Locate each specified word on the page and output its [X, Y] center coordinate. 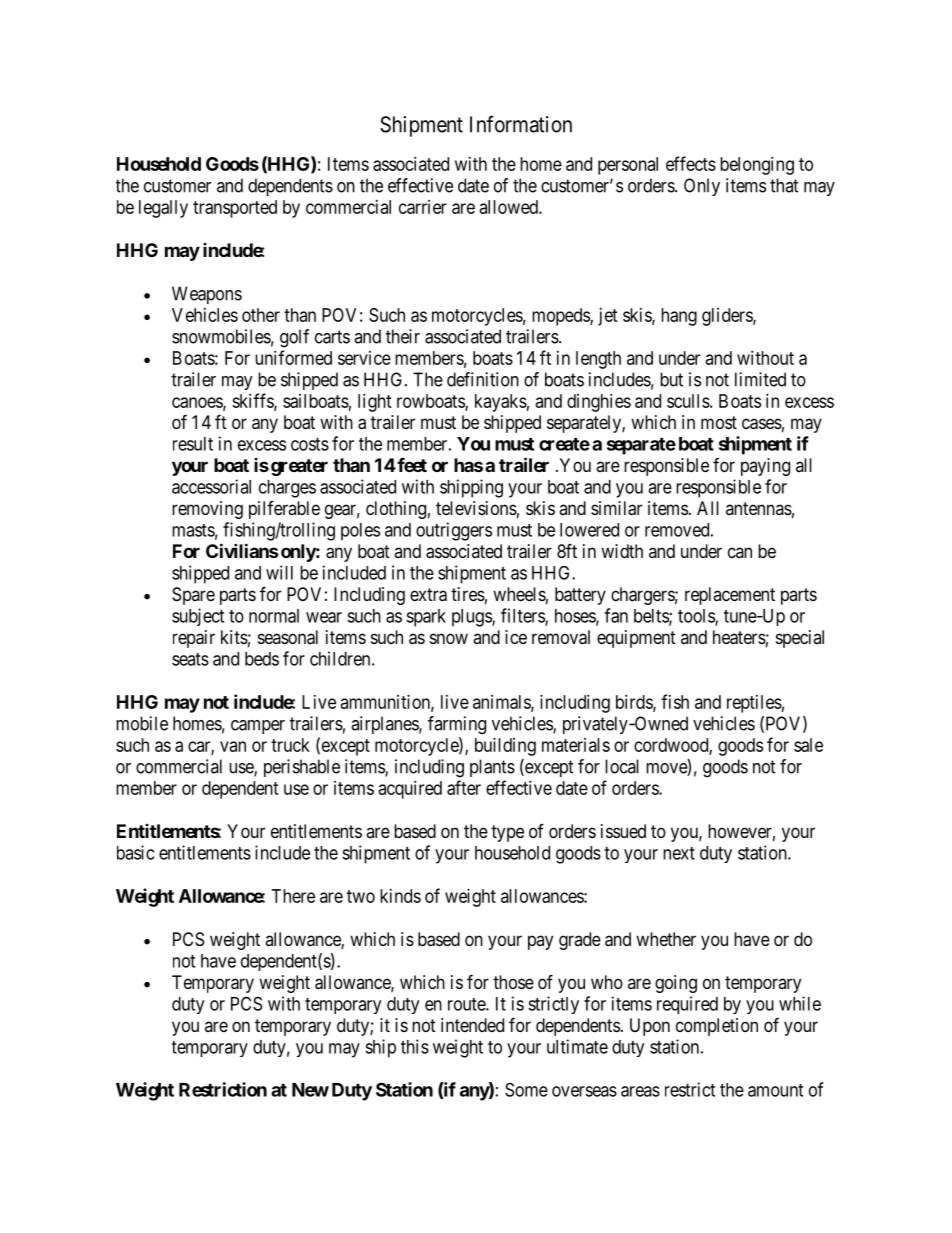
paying [765, 467]
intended [472, 1025]
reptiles [754, 704]
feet [411, 465]
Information [521, 124]
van [233, 746]
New [310, 1090]
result [193, 444]
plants [492, 768]
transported [235, 209]
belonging [757, 166]
